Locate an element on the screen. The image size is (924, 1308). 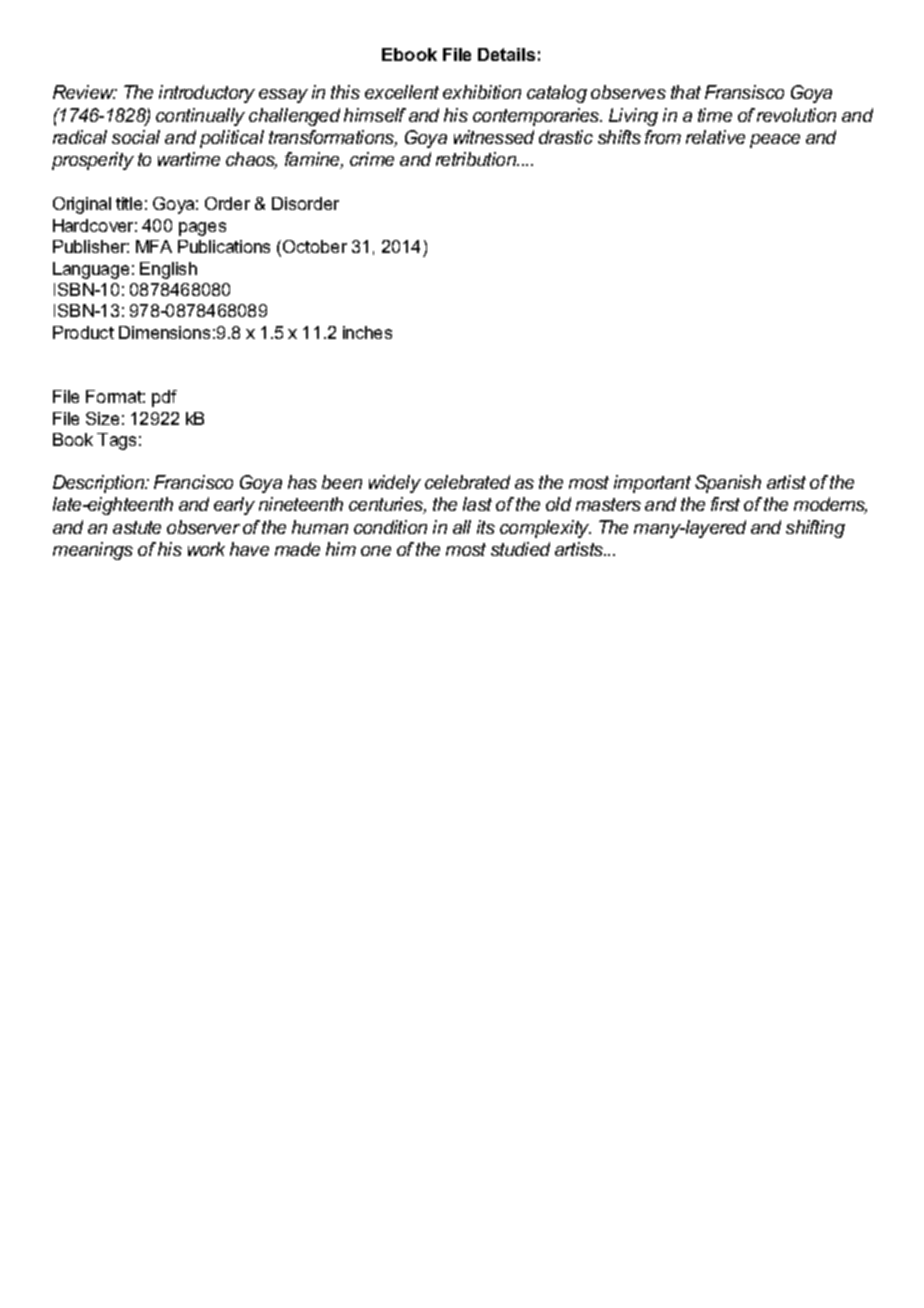
its is located at coordinates (486, 527).
